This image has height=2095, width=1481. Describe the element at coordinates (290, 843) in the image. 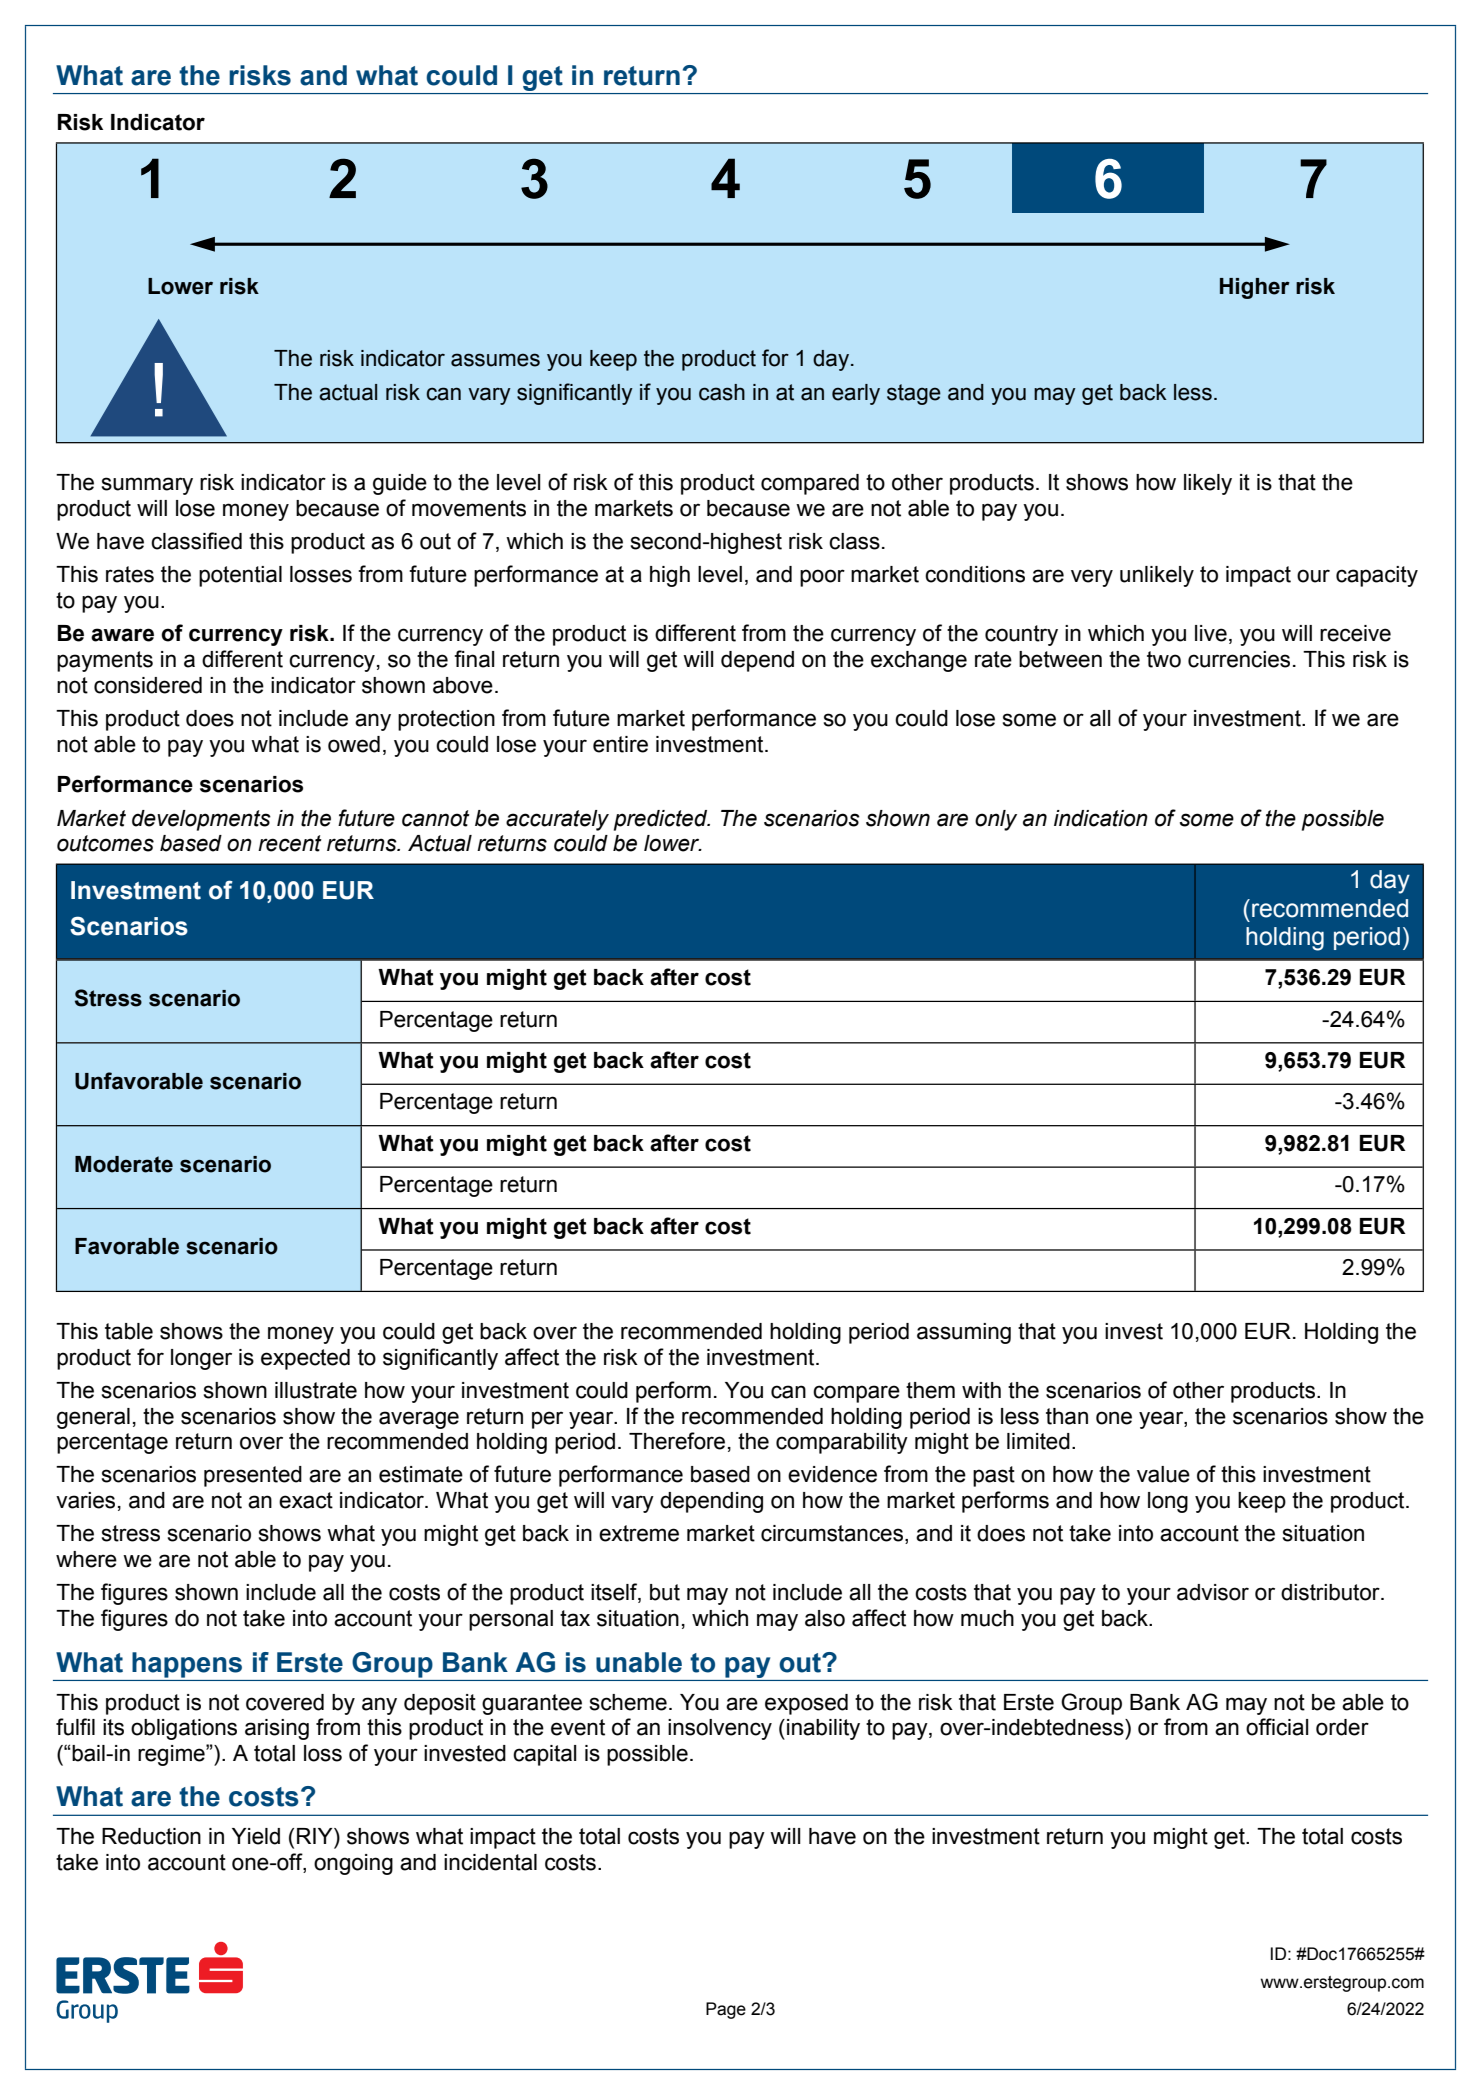

I see `recent` at that location.
